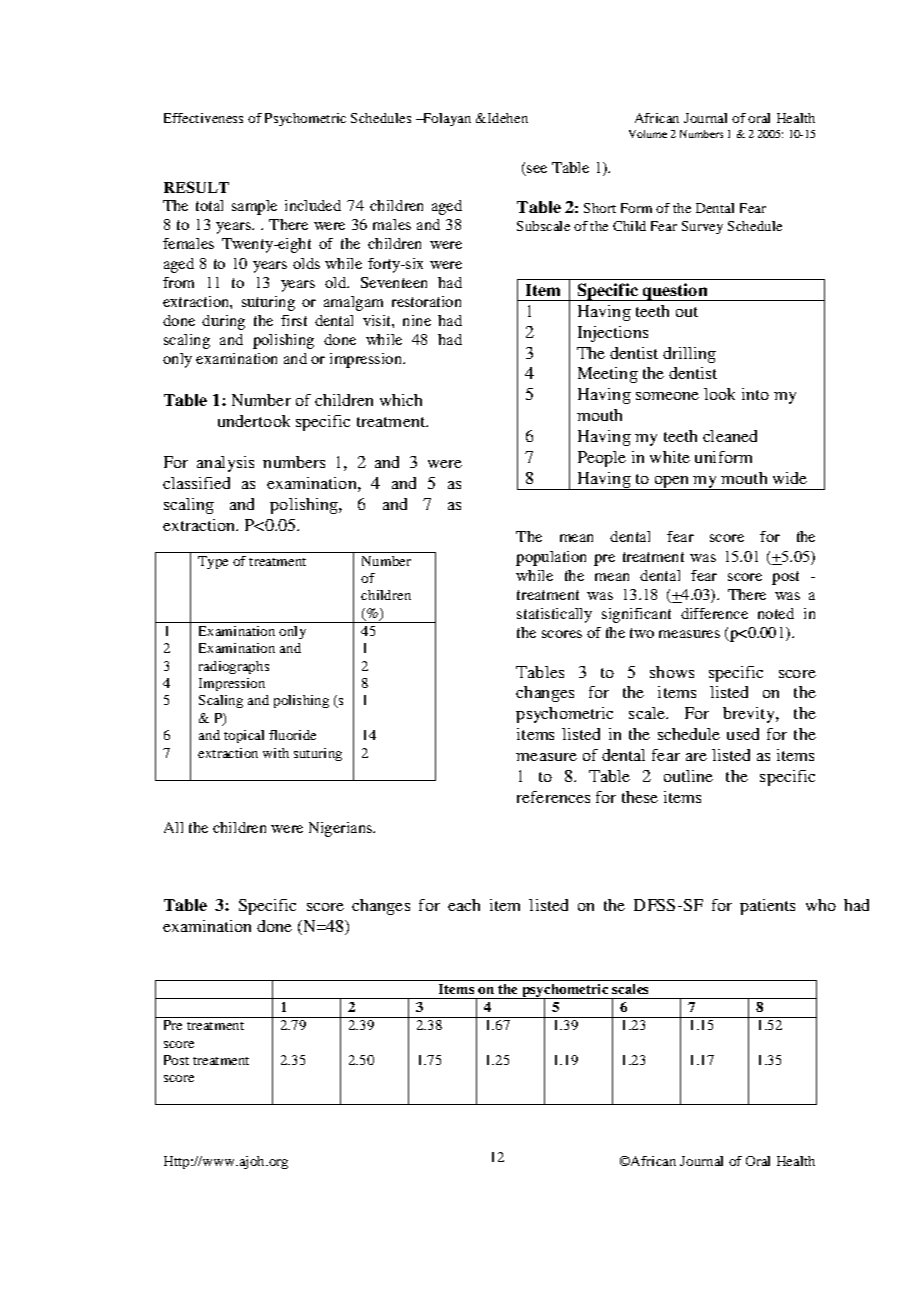  What do you see at coordinates (536, 170) in the document?
I see `see` at bounding box center [536, 170].
